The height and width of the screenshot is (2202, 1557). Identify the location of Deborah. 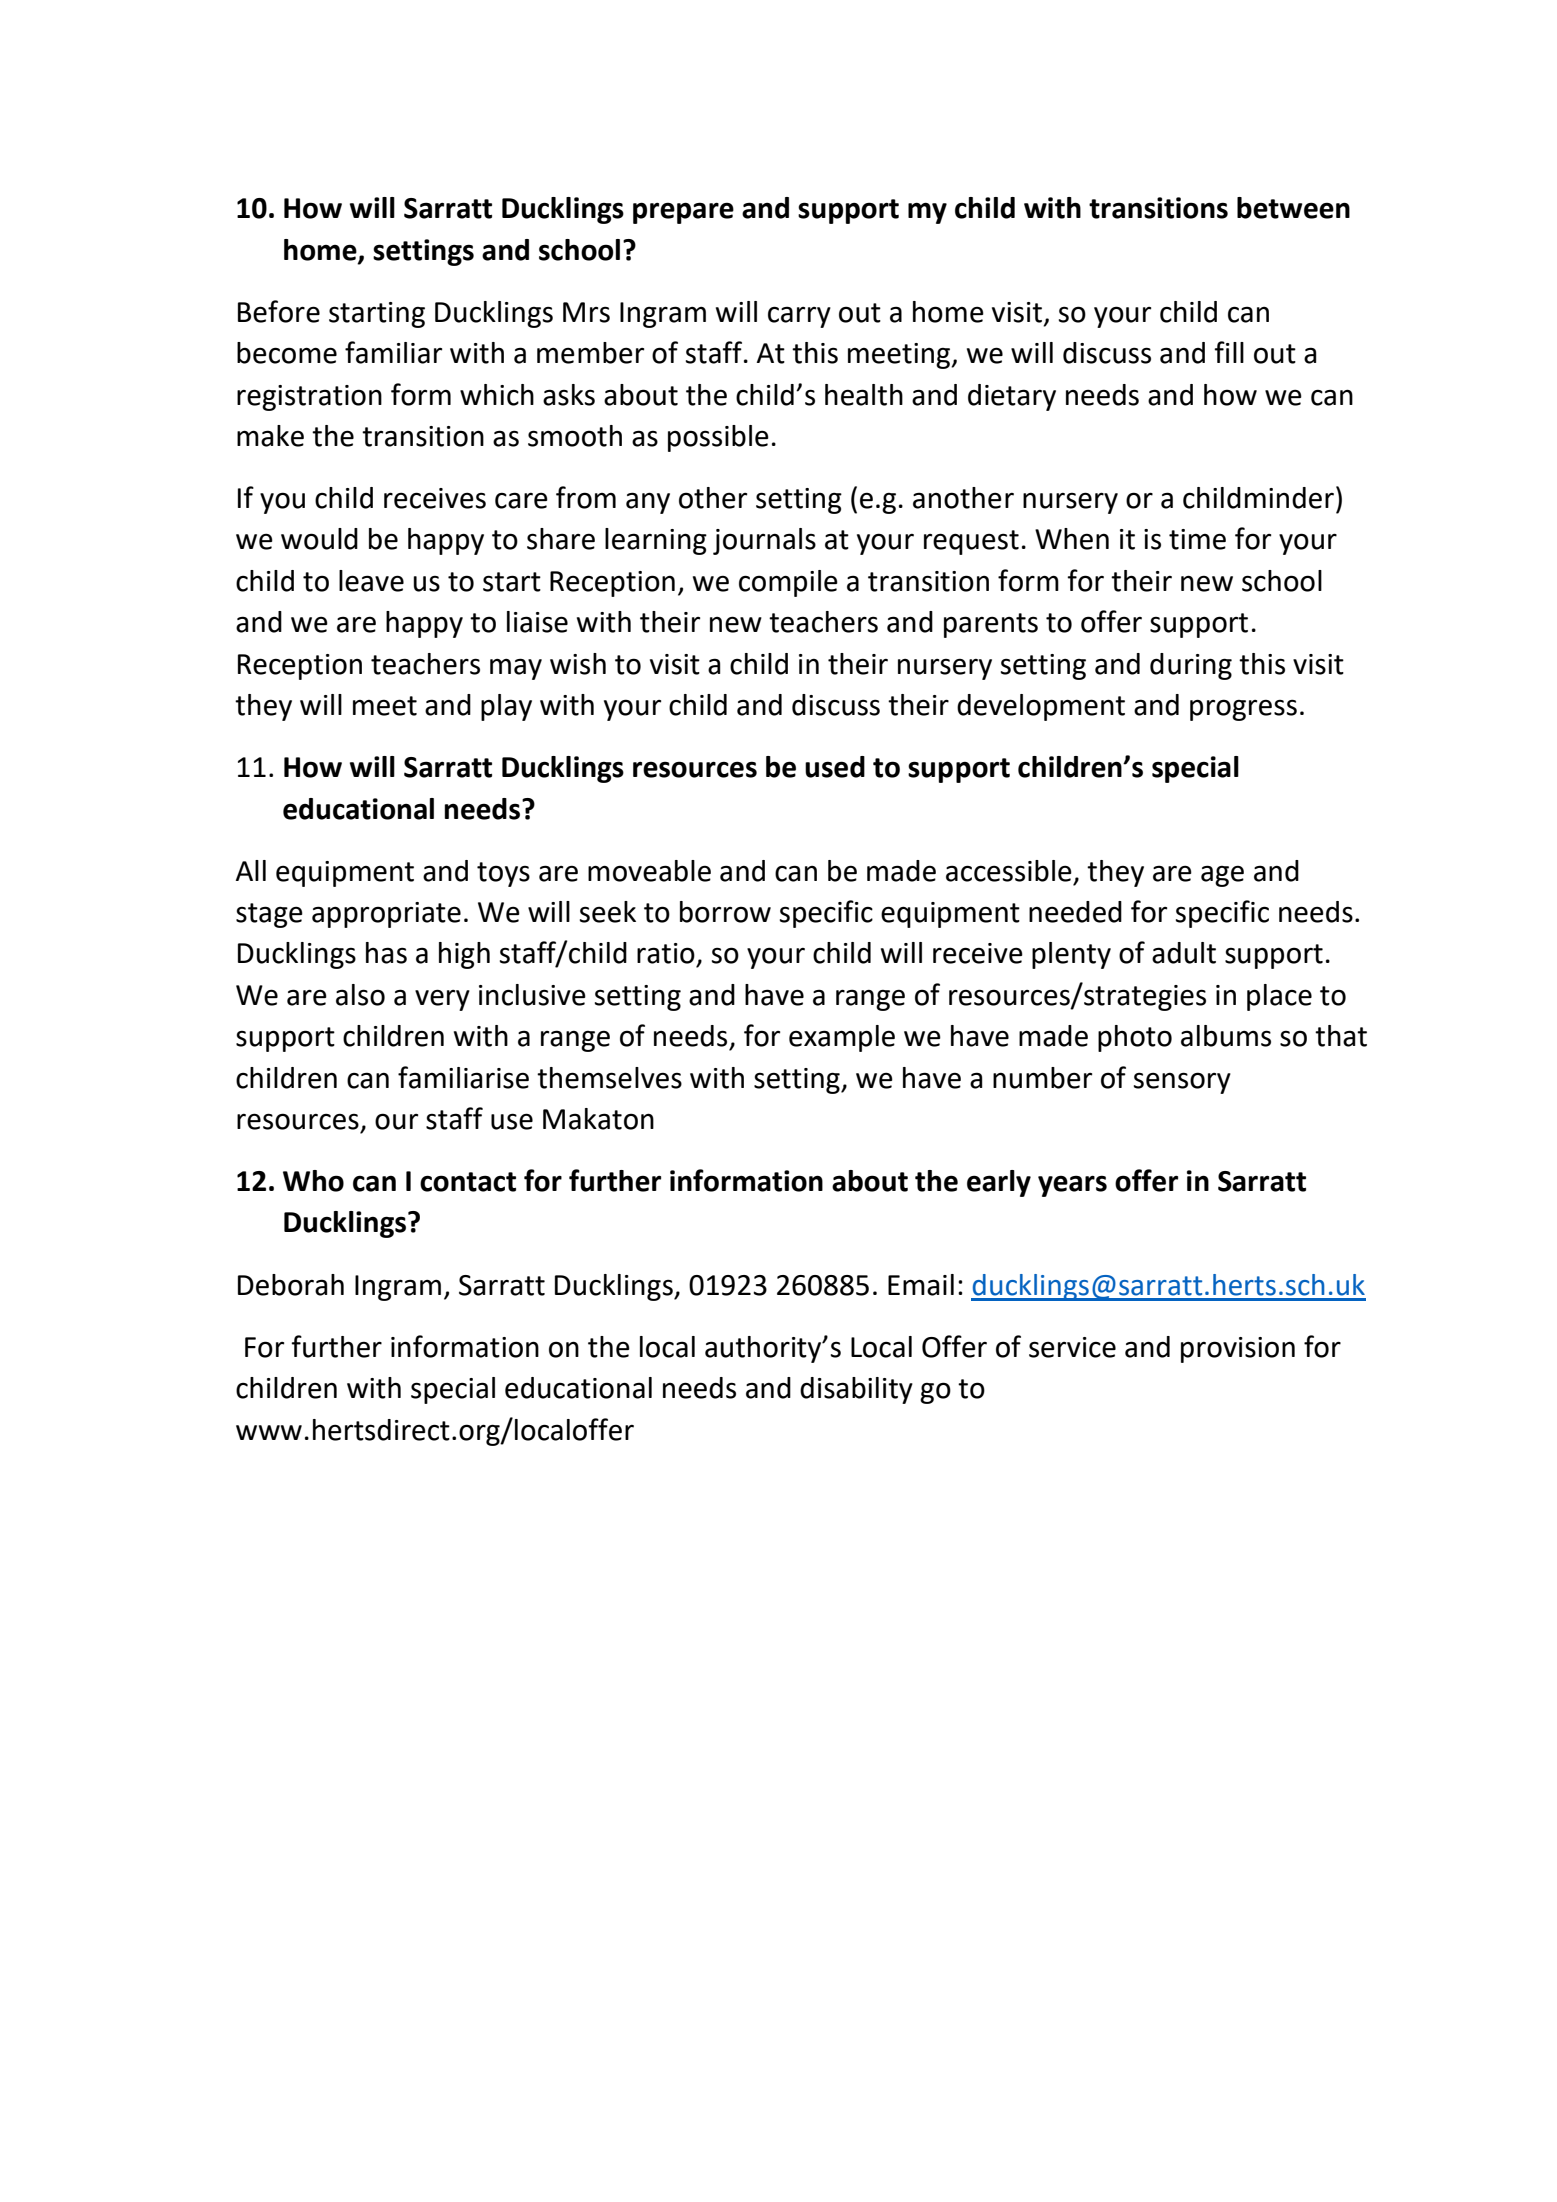
(291, 1285).
